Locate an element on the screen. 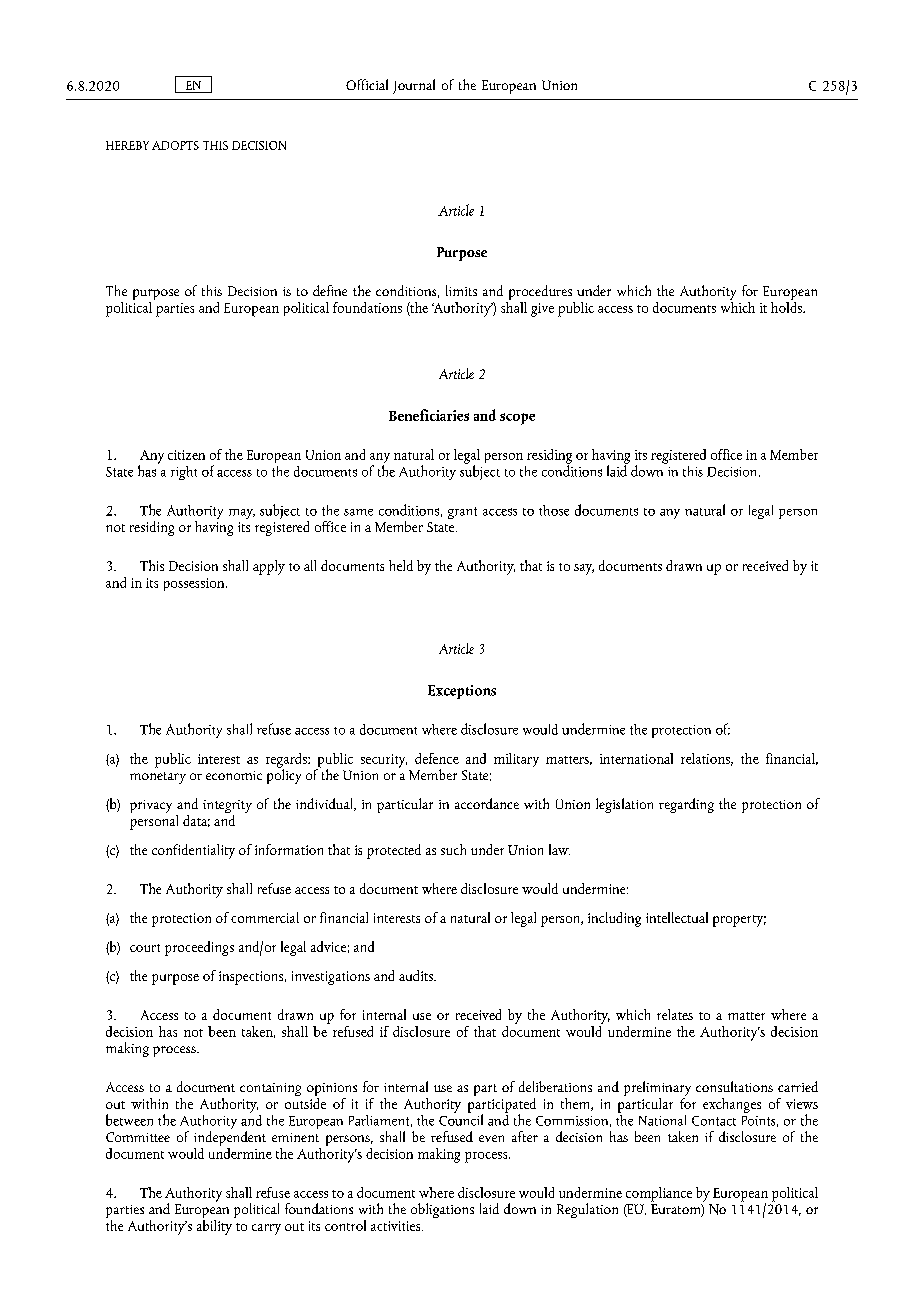 The width and height of the screenshot is (924, 1308). holds is located at coordinates (787, 306).
